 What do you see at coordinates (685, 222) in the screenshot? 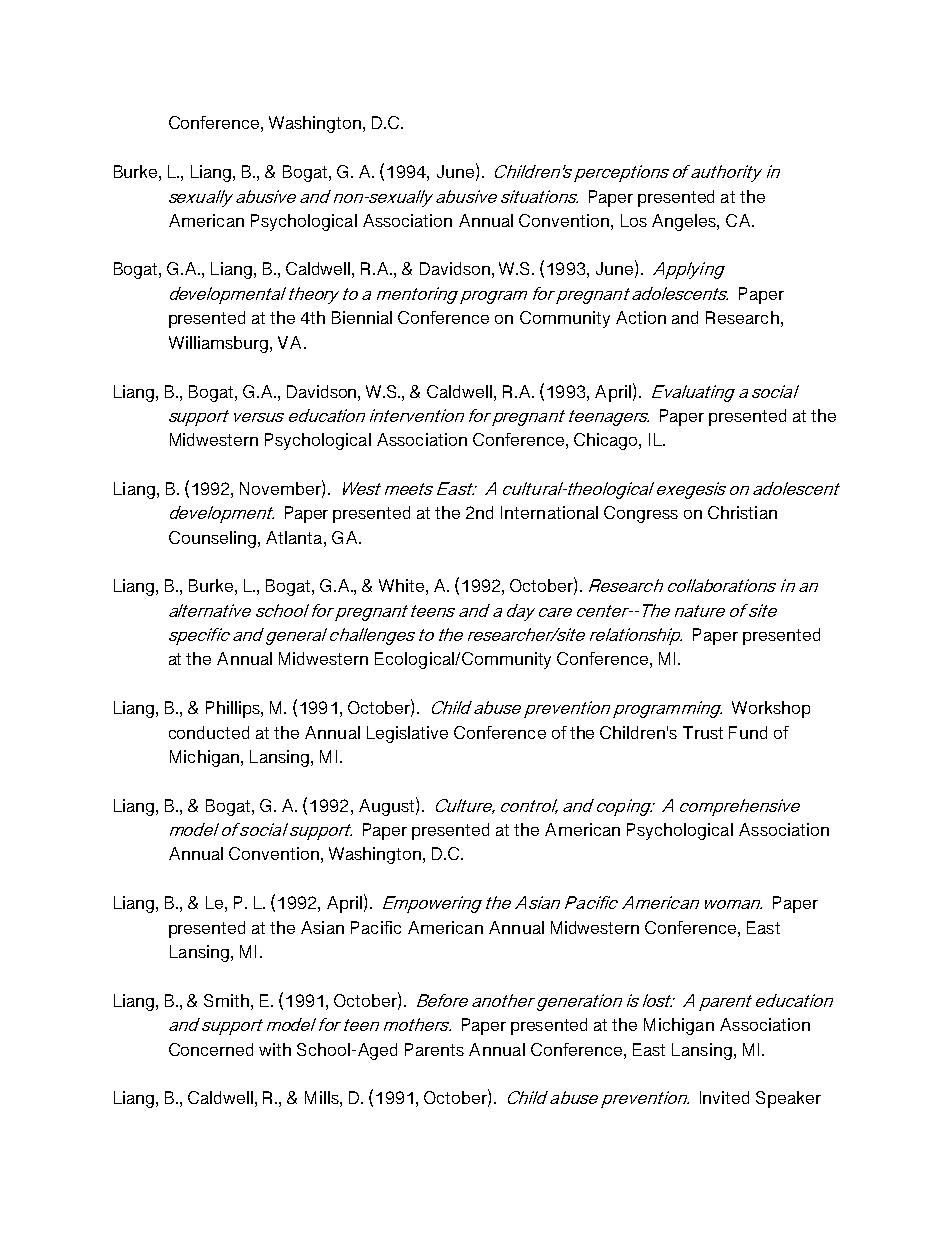
I see `Angeles` at bounding box center [685, 222].
